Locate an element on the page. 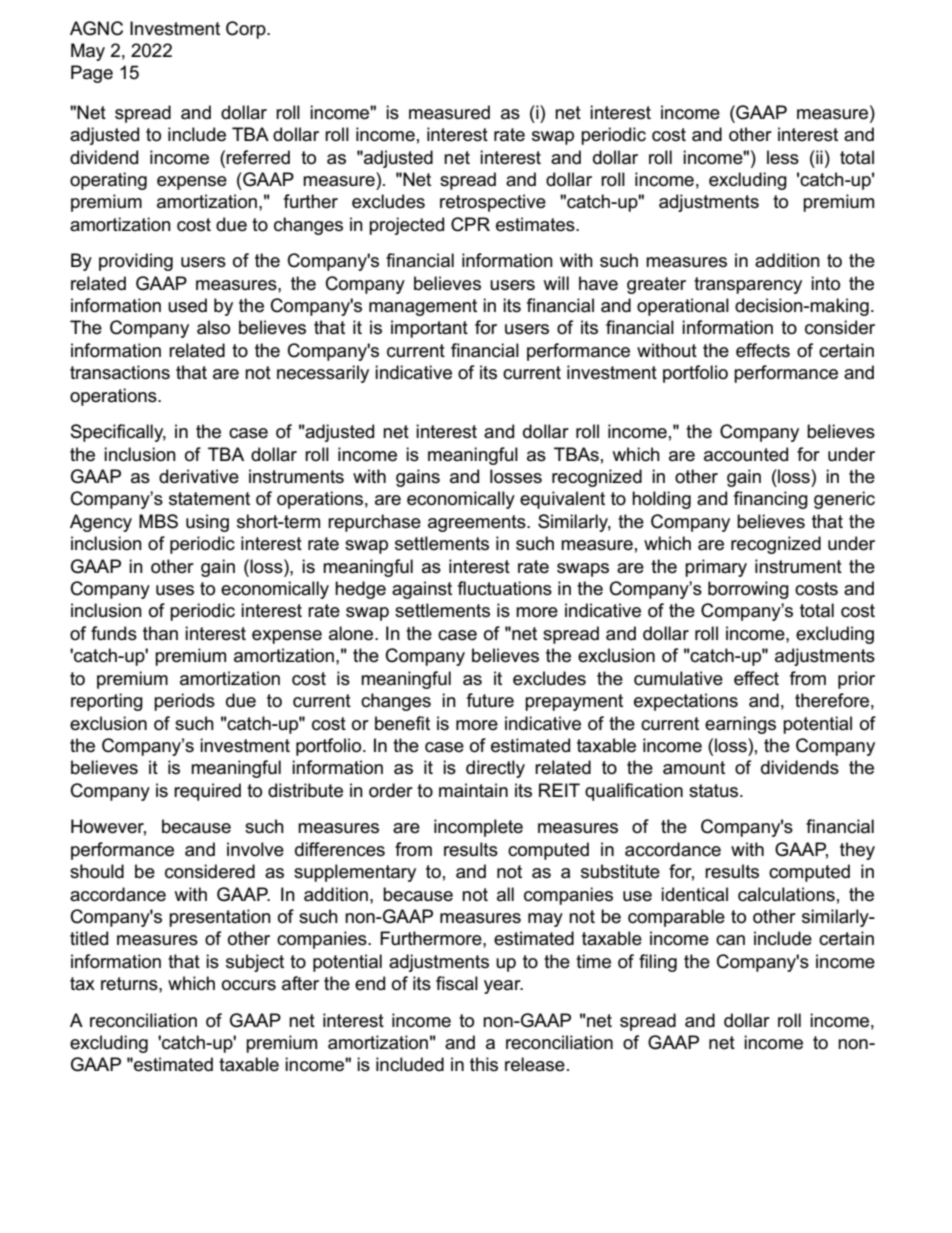 This image has height=1233, width=952. returns is located at coordinates (130, 984).
